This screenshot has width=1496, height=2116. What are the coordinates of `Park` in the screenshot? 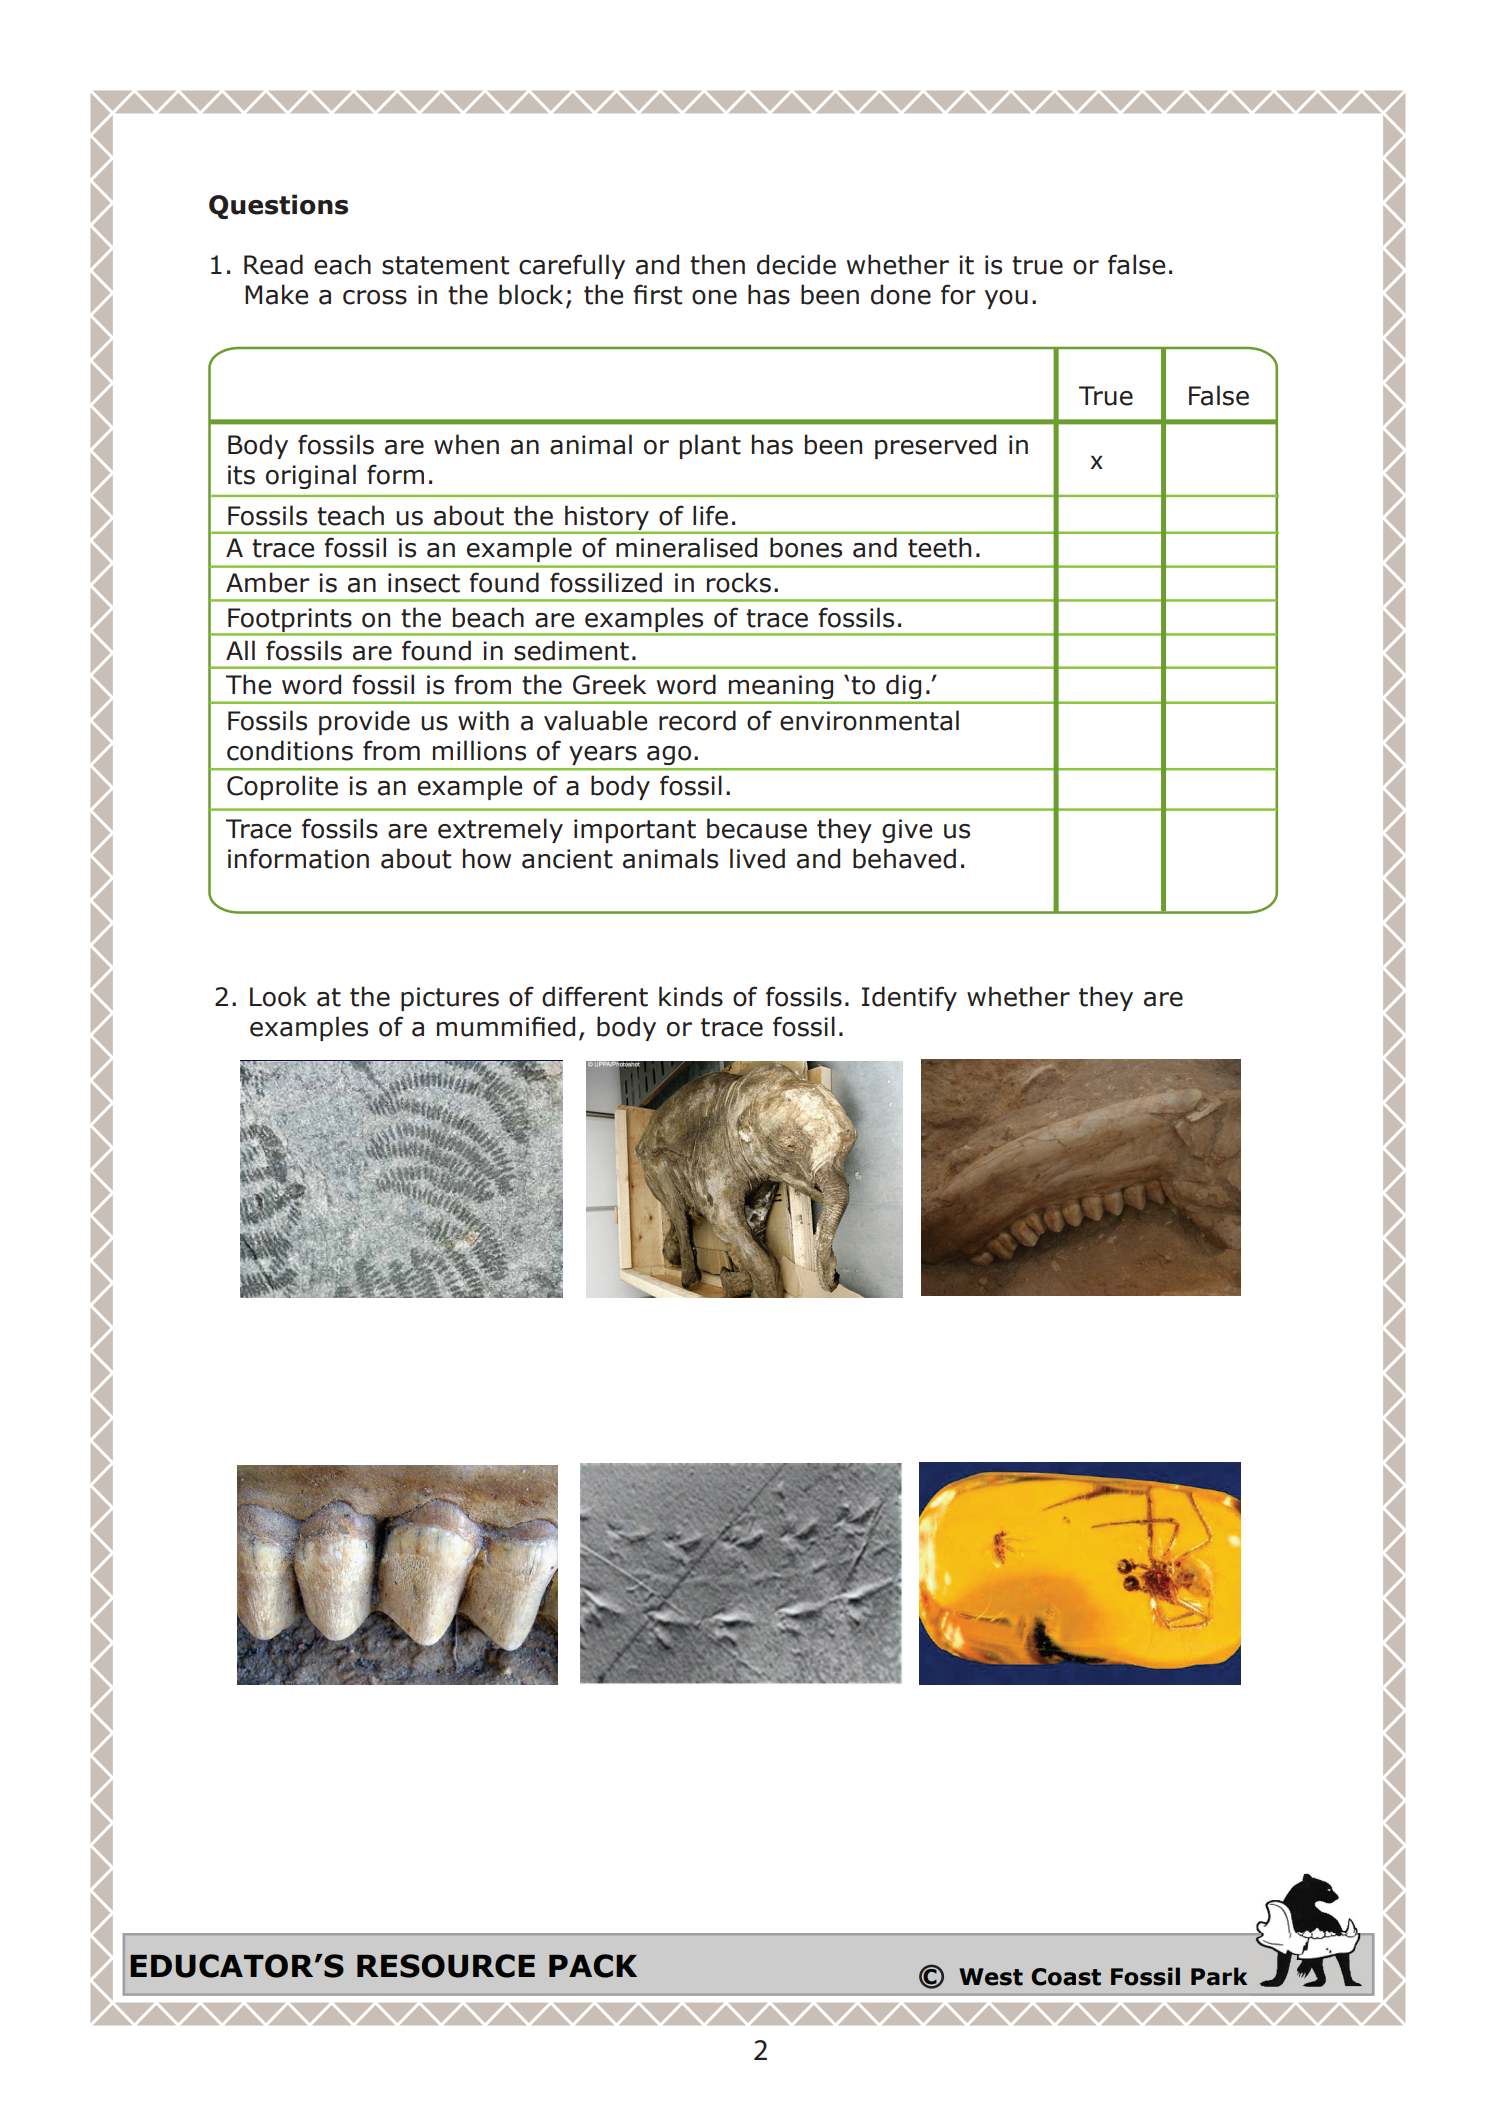 It's located at (1219, 1976).
